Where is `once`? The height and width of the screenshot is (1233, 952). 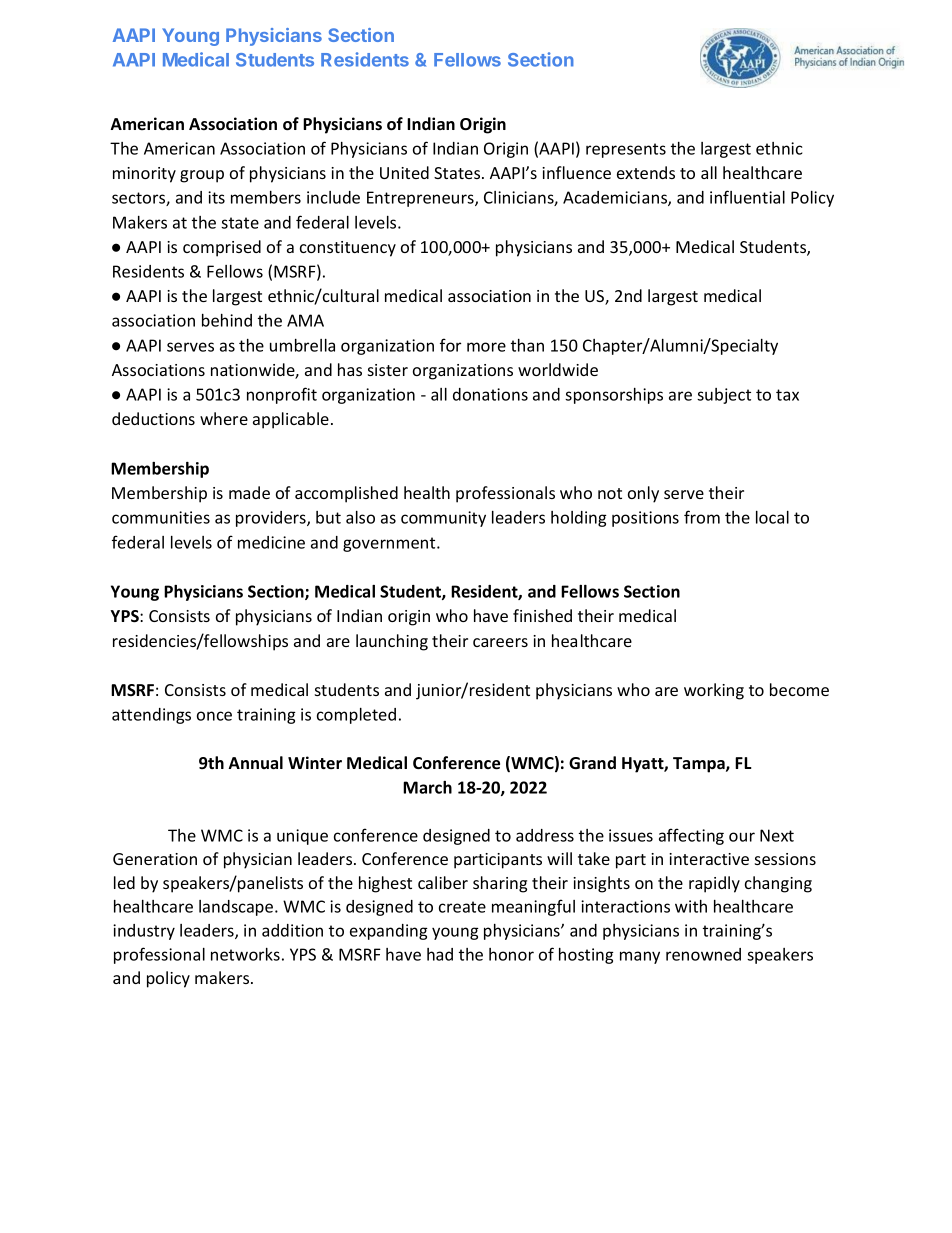 once is located at coordinates (214, 716).
